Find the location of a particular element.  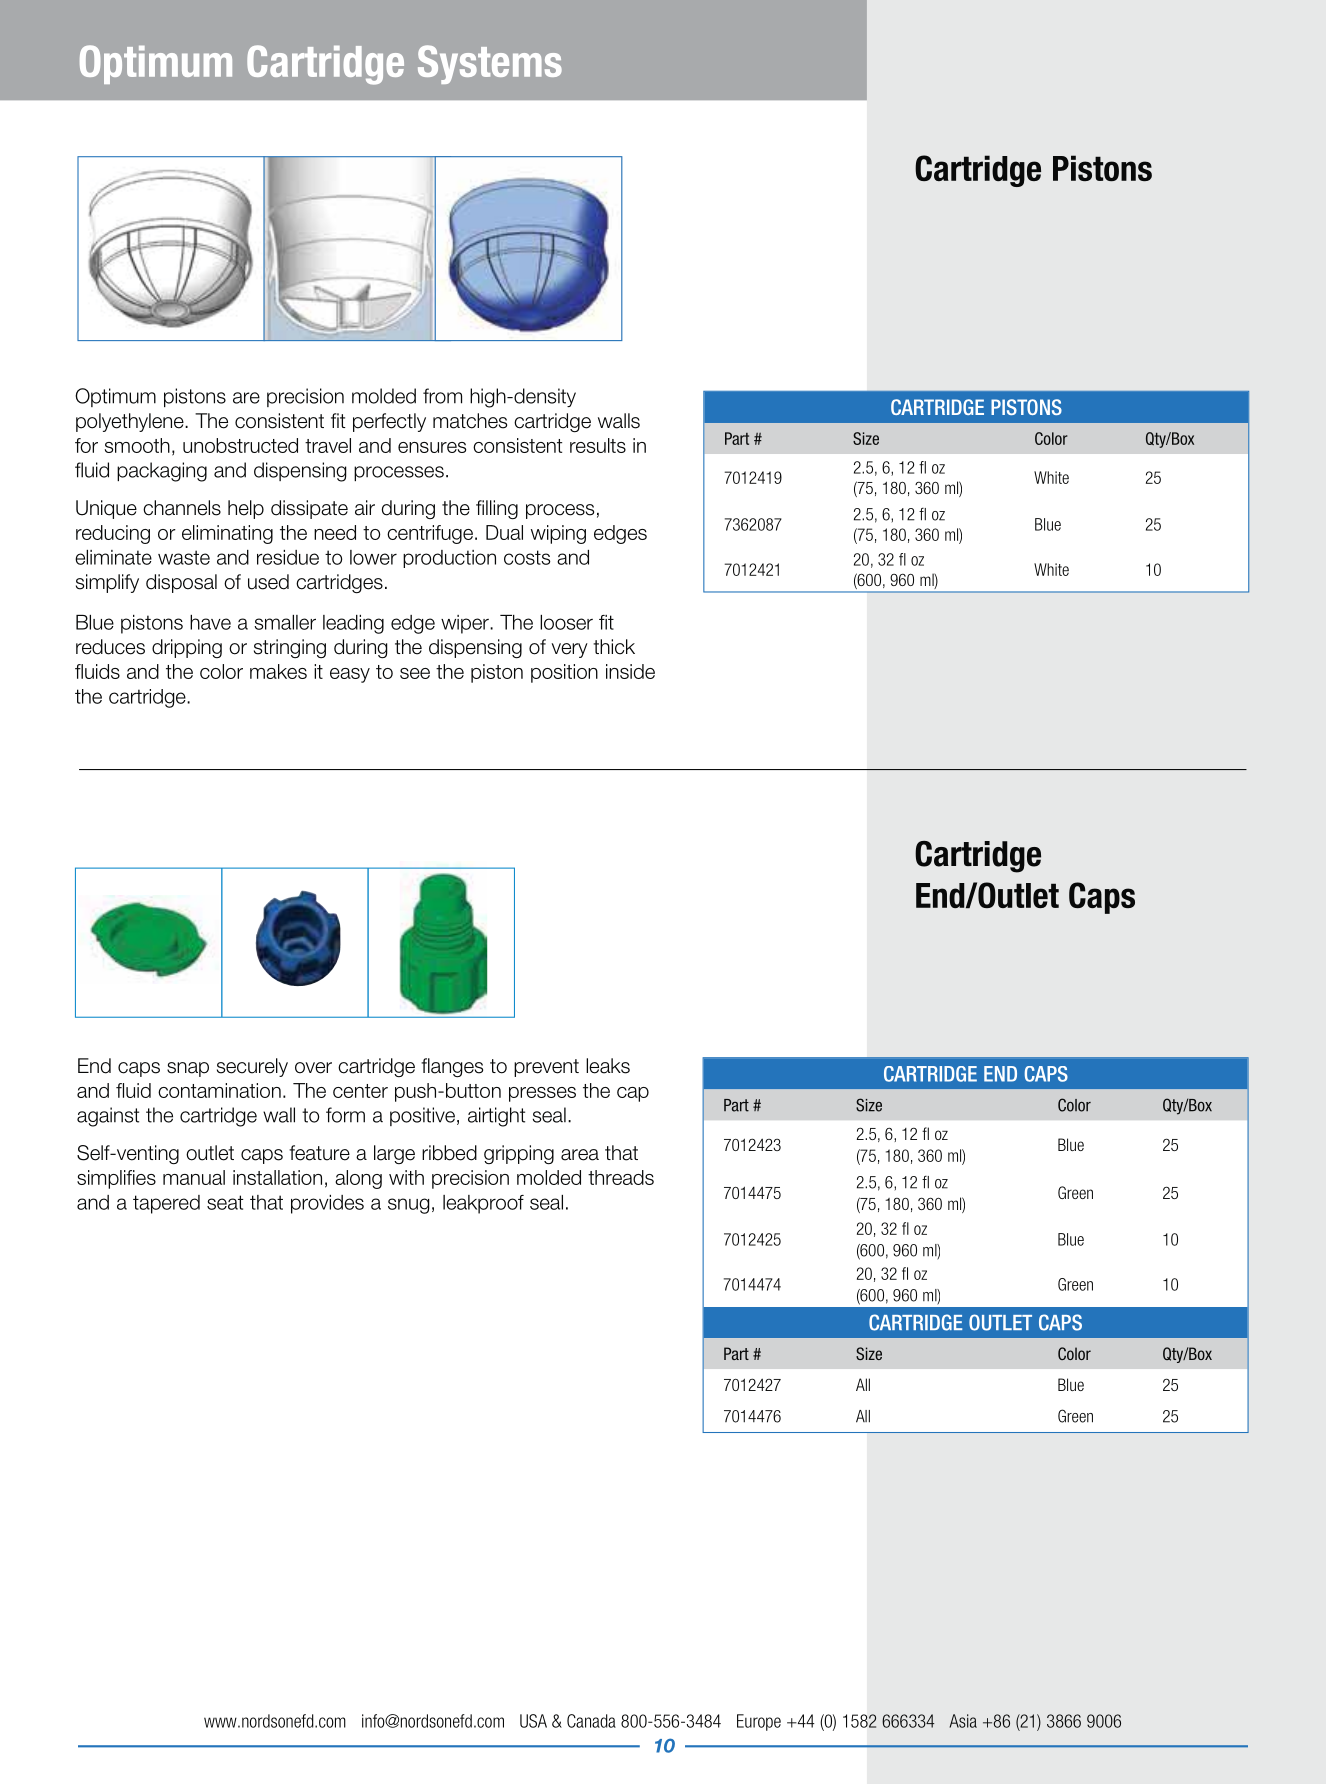

manual is located at coordinates (194, 1177).
